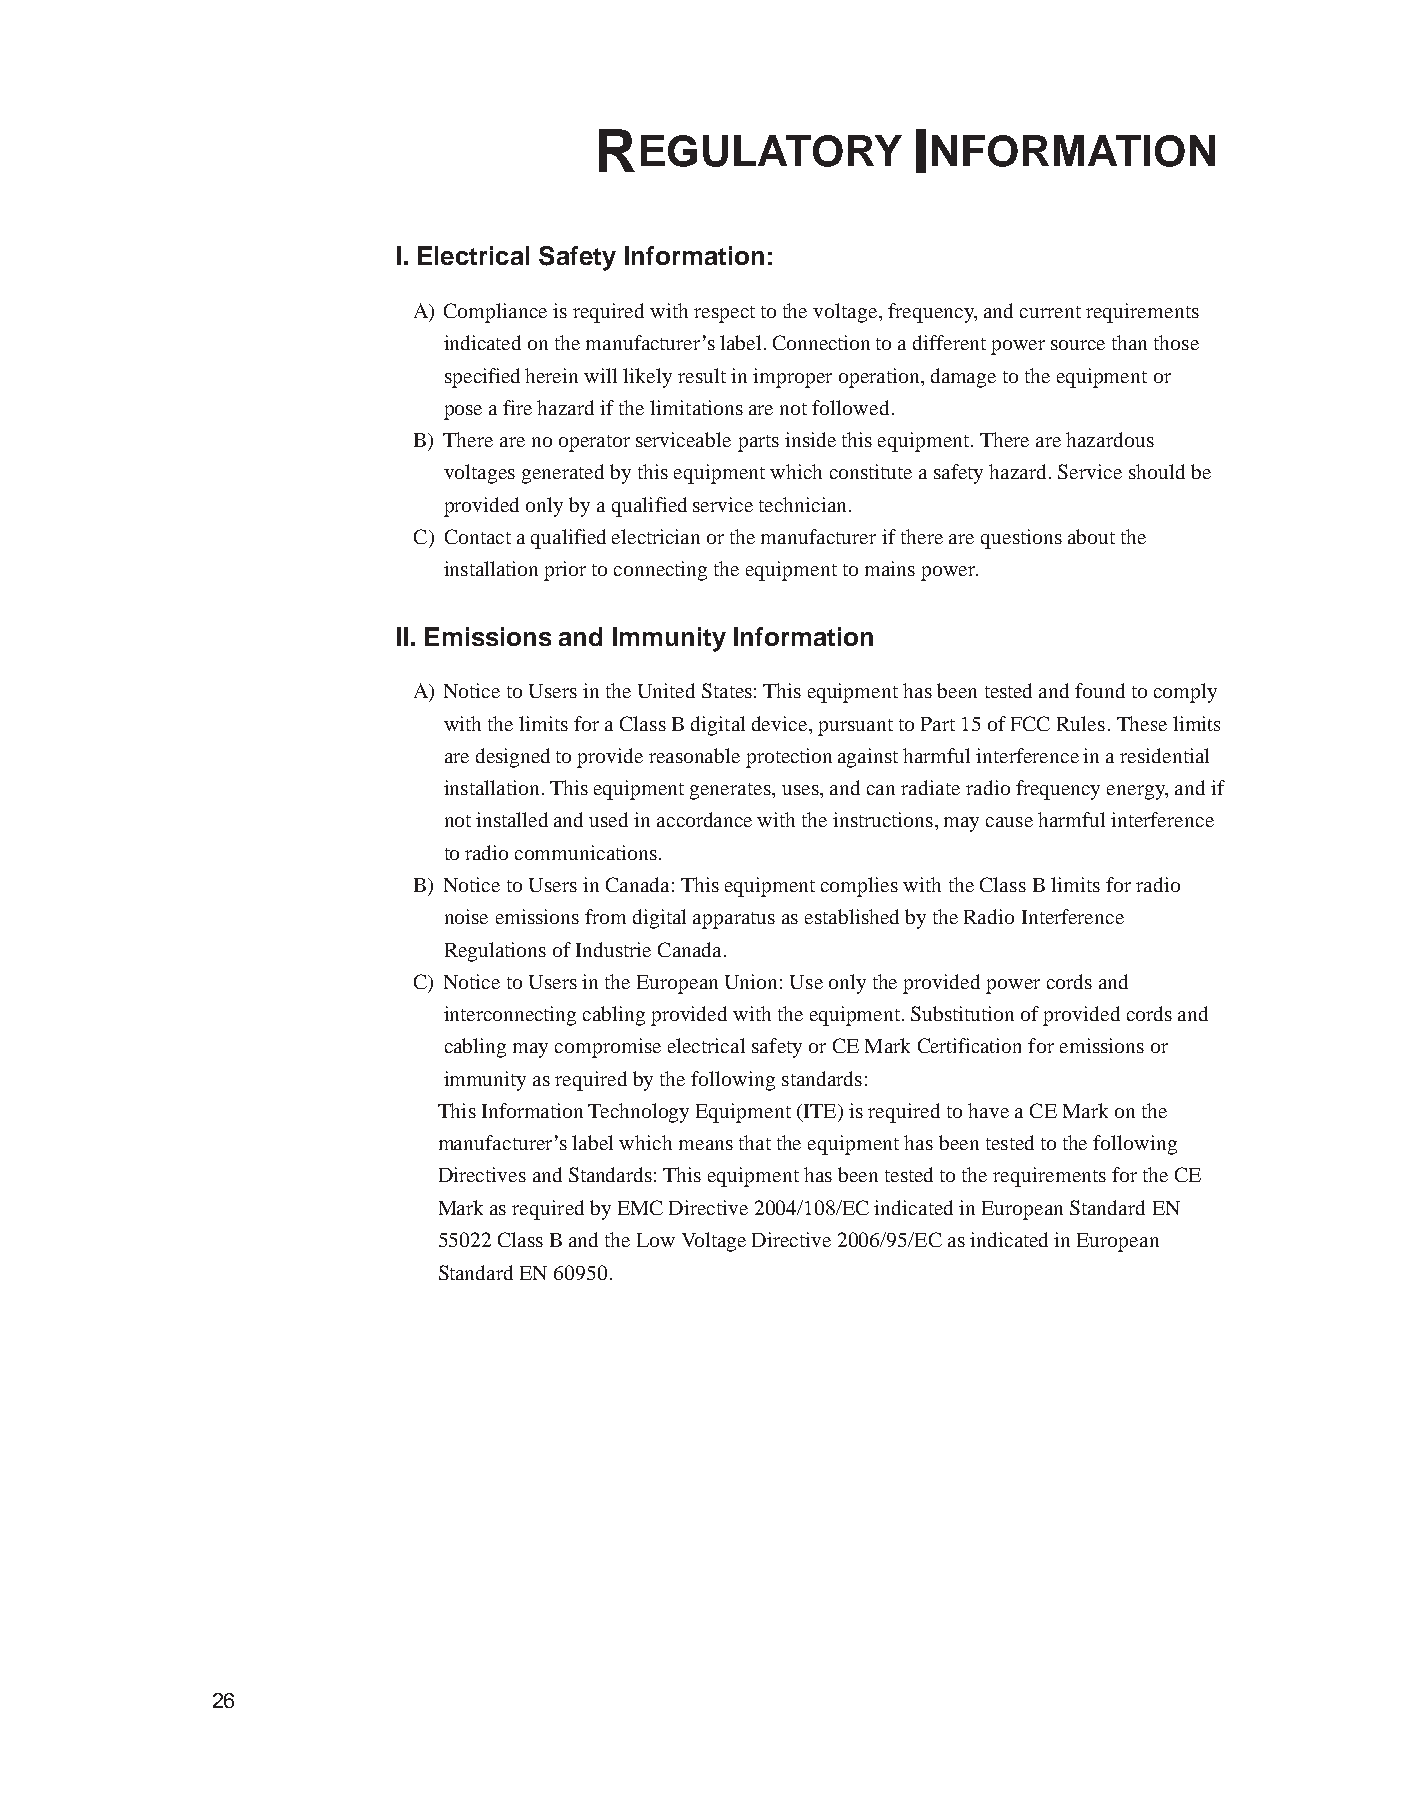 This page has height=1815, width=1402. I want to click on herein, so click(551, 375).
